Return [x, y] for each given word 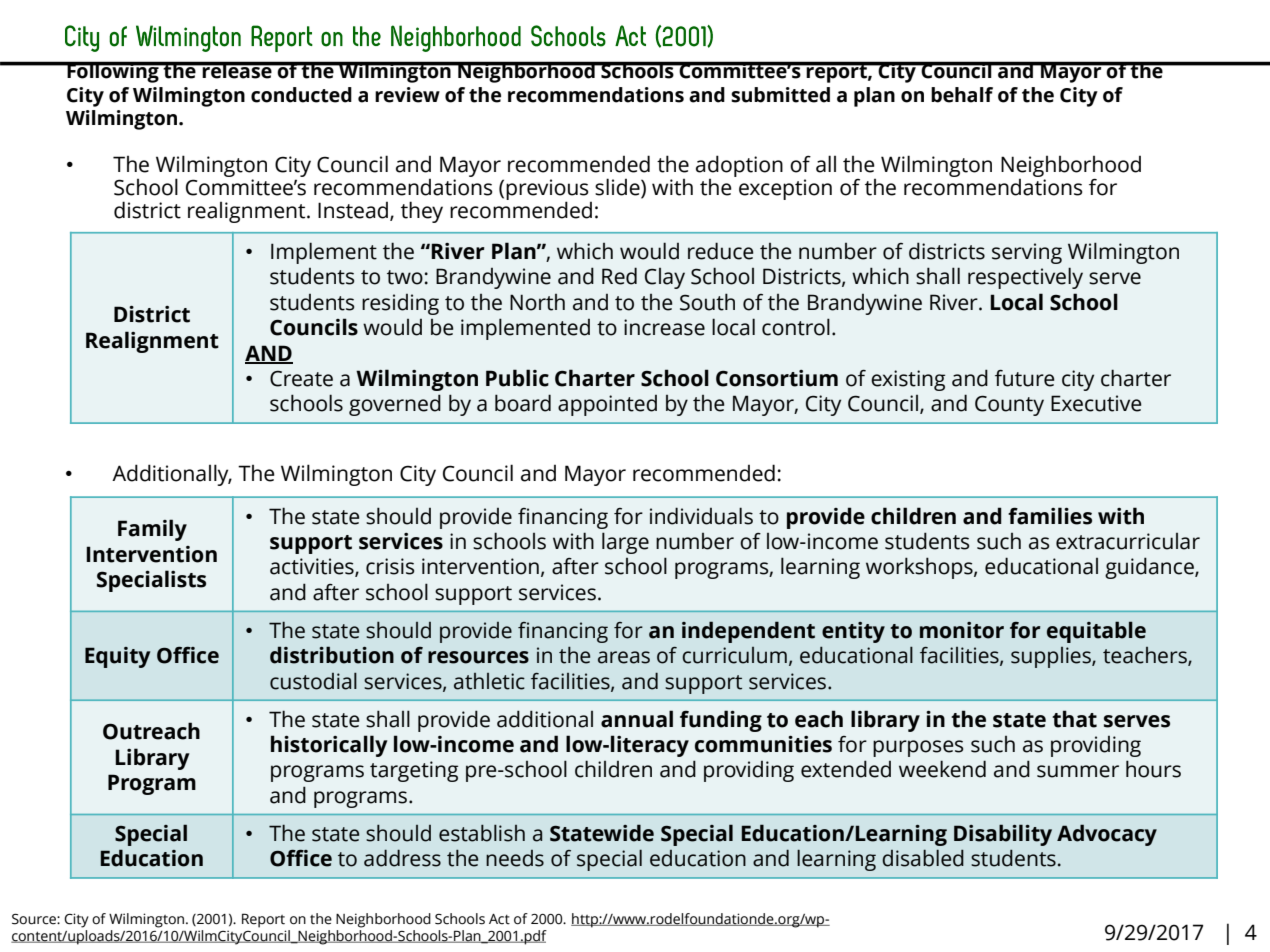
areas [624, 657]
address [402, 858]
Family [152, 530]
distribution [332, 655]
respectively [1025, 278]
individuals [701, 516]
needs [515, 858]
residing [400, 304]
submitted [780, 95]
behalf [962, 95]
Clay [665, 278]
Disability [1003, 835]
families [1050, 516]
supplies [1052, 657]
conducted [301, 95]
